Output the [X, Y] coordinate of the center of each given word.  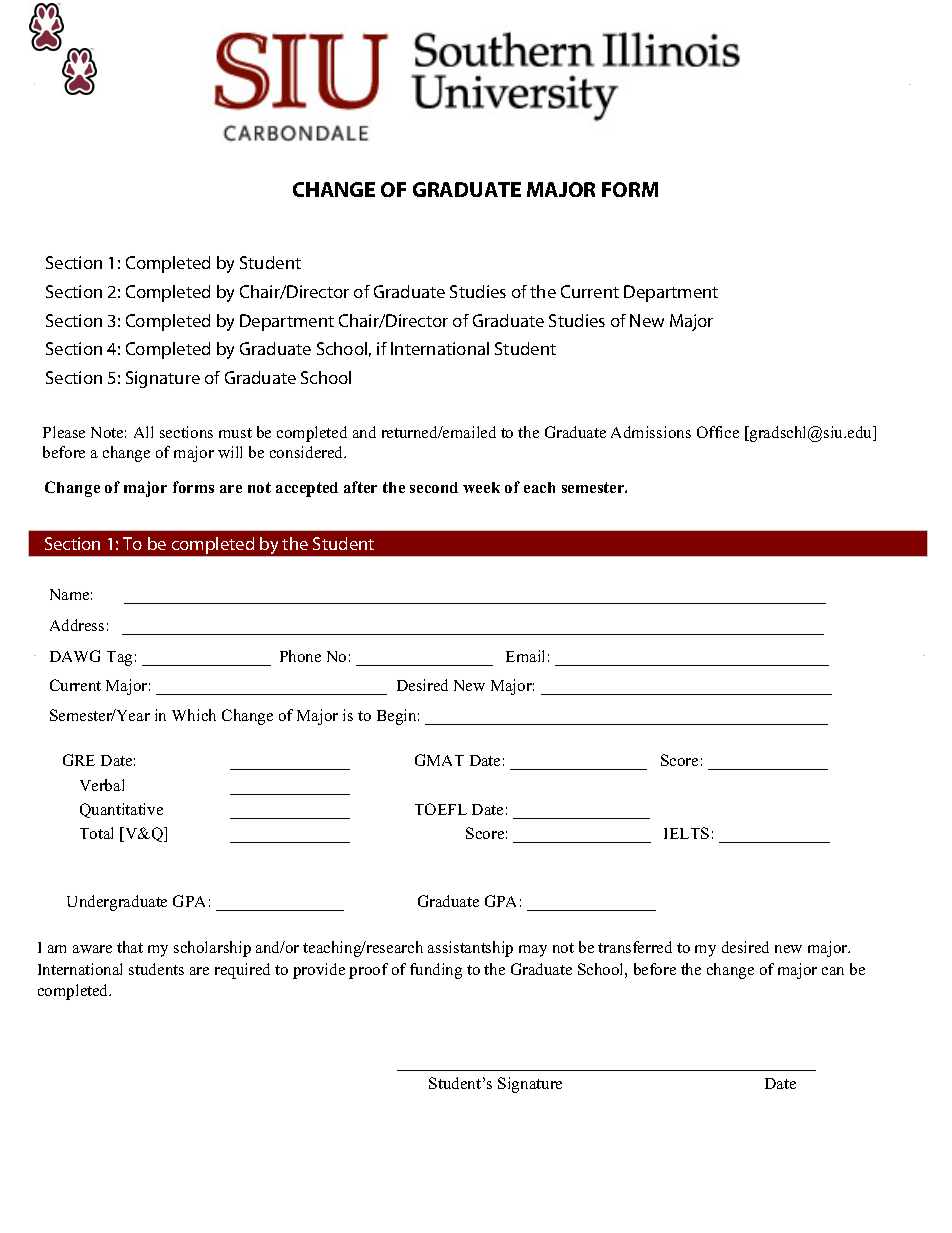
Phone [300, 656]
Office [718, 432]
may [533, 951]
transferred [635, 947]
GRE [79, 760]
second [434, 487]
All [143, 432]
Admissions [651, 432]
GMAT [439, 760]
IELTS [686, 833]
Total [96, 833]
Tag [119, 658]
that [130, 947]
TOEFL [441, 809]
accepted [307, 489]
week [481, 487]
